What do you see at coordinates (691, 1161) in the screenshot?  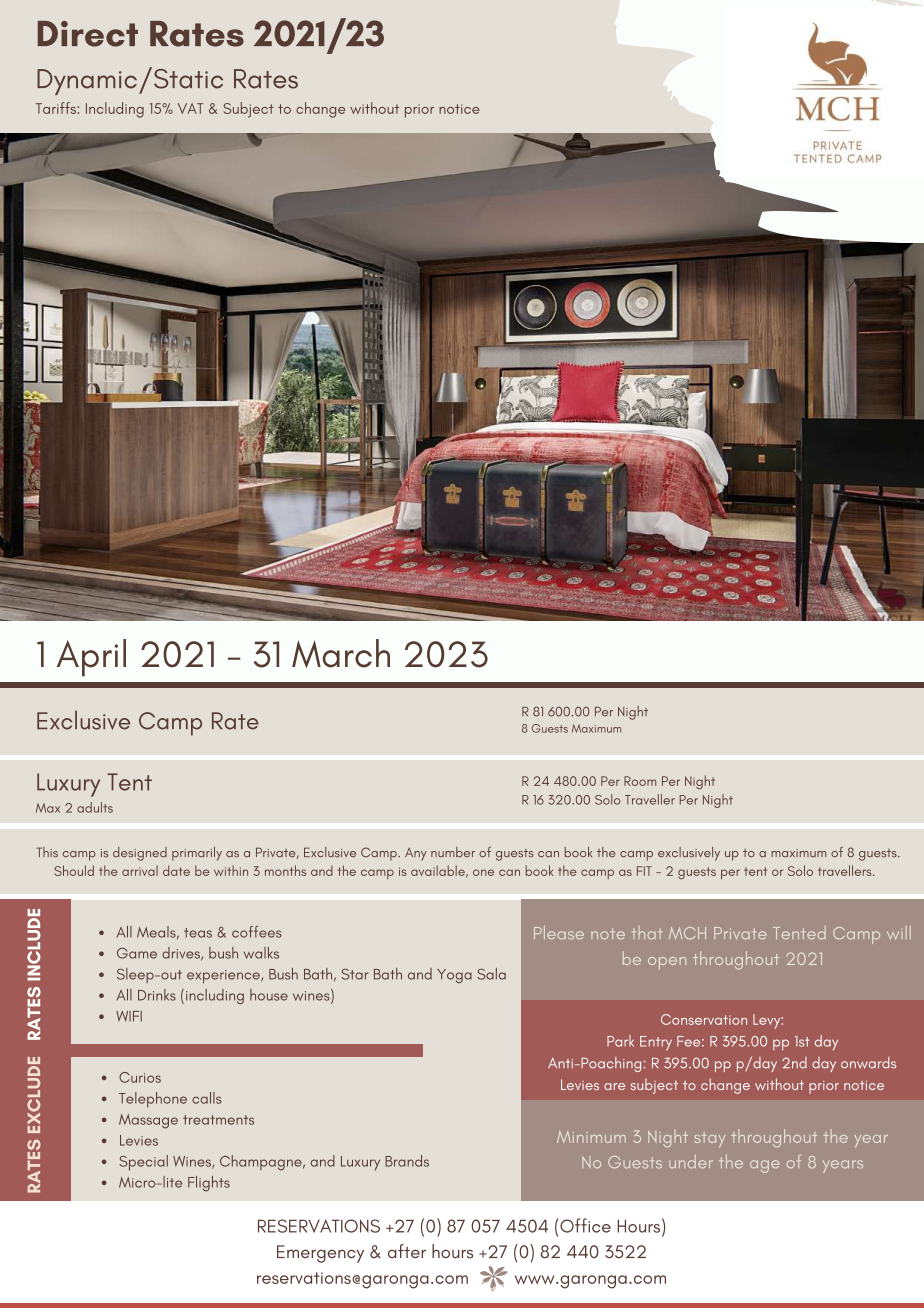 I see `under` at bounding box center [691, 1161].
